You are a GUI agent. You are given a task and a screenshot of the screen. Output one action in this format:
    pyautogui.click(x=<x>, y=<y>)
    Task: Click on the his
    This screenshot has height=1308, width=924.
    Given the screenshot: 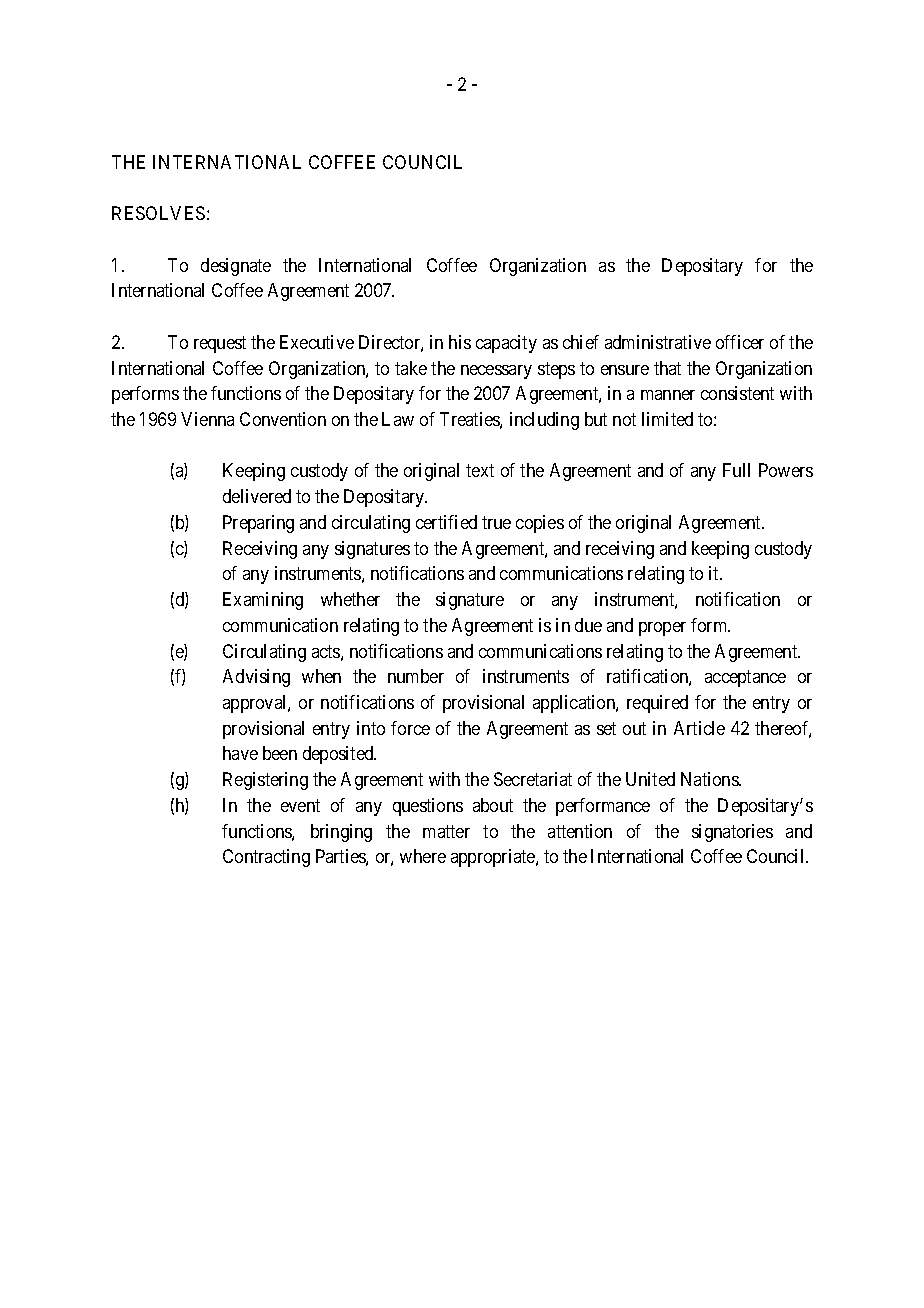 What is the action you would take?
    pyautogui.click(x=460, y=342)
